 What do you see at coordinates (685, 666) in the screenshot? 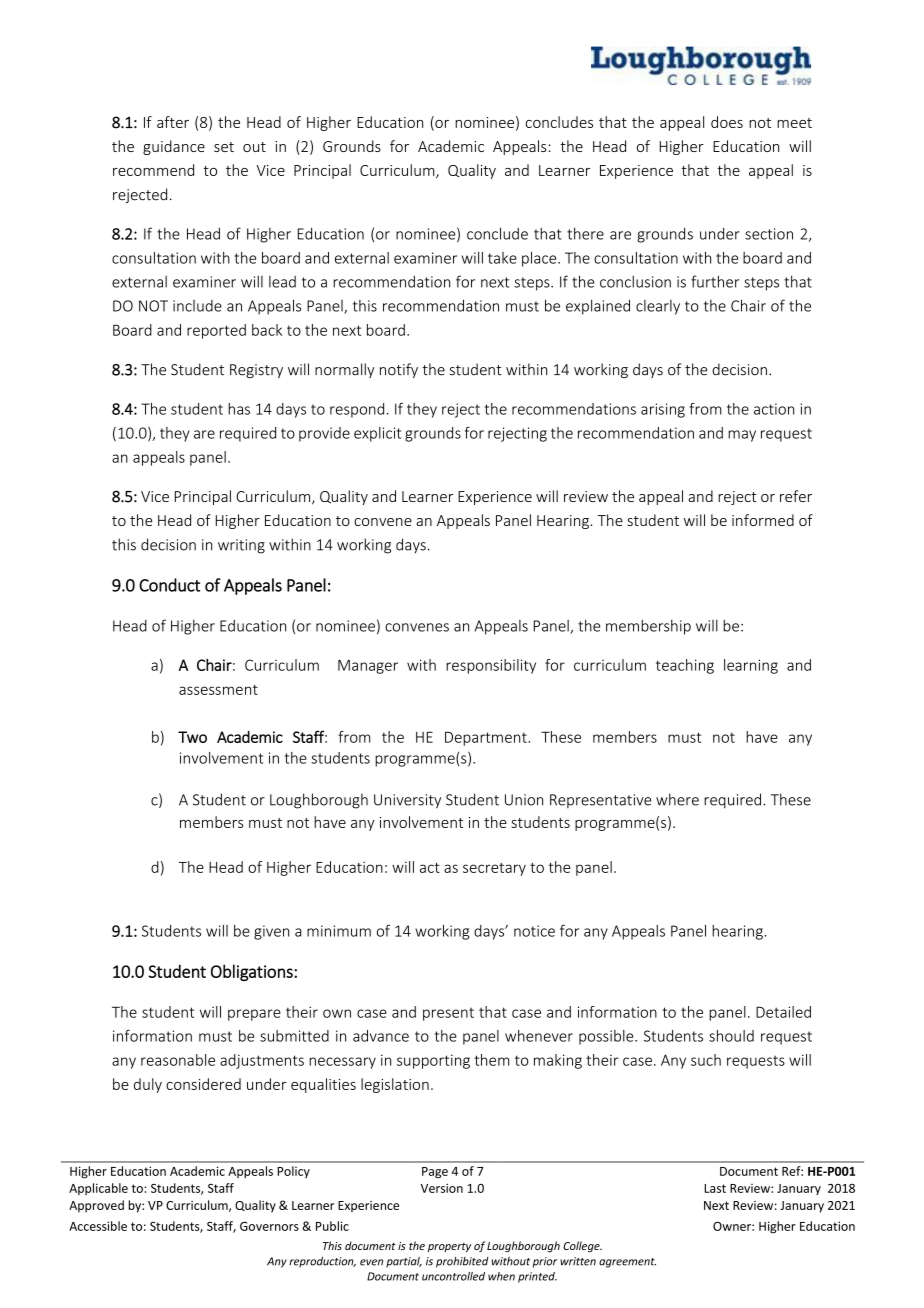
I see `teaching` at bounding box center [685, 666].
